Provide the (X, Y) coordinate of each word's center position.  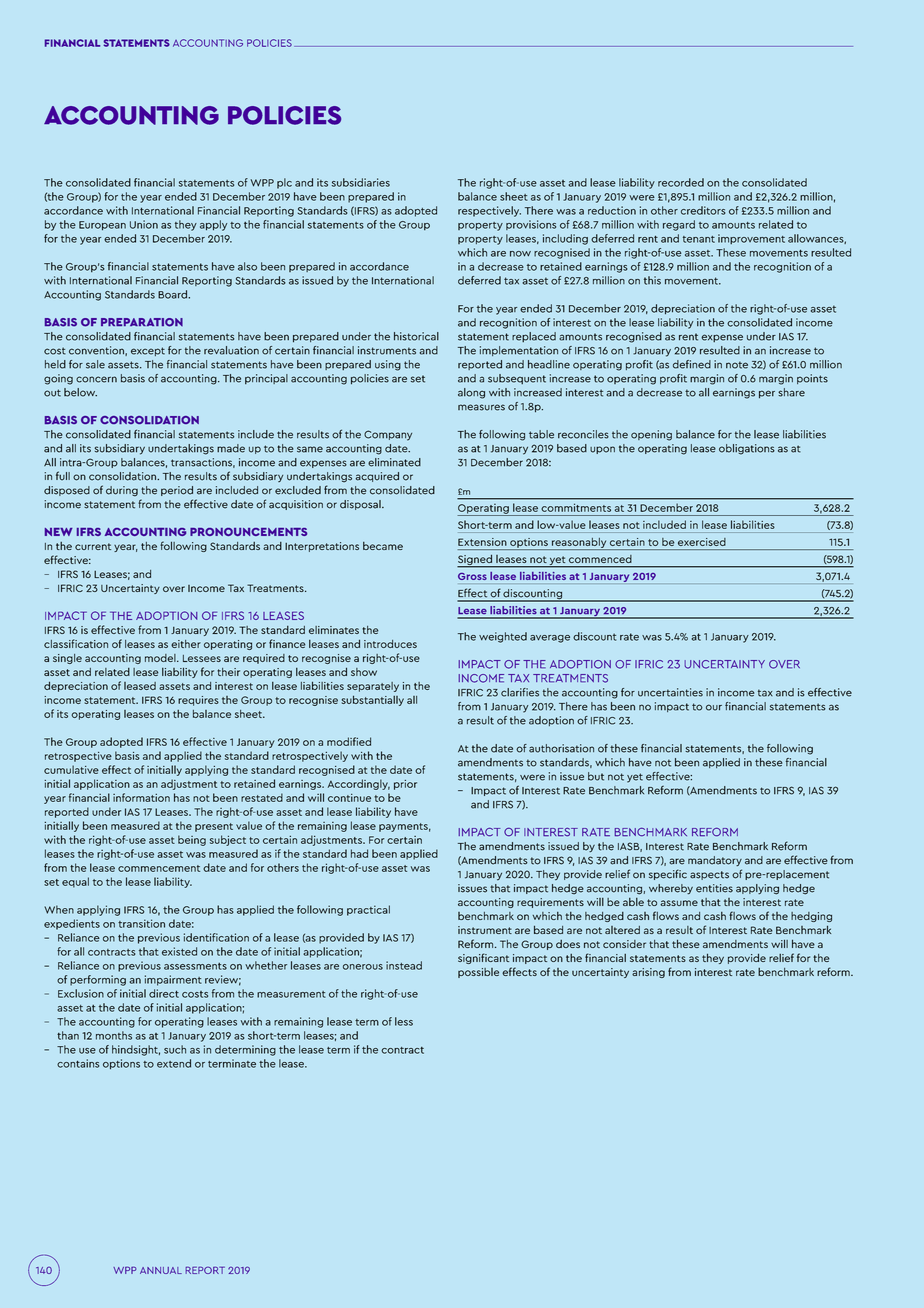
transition (141, 923)
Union (144, 224)
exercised (702, 542)
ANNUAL (161, 1270)
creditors (703, 210)
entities (714, 888)
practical (368, 910)
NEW (59, 532)
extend (174, 1063)
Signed (475, 560)
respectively (489, 211)
